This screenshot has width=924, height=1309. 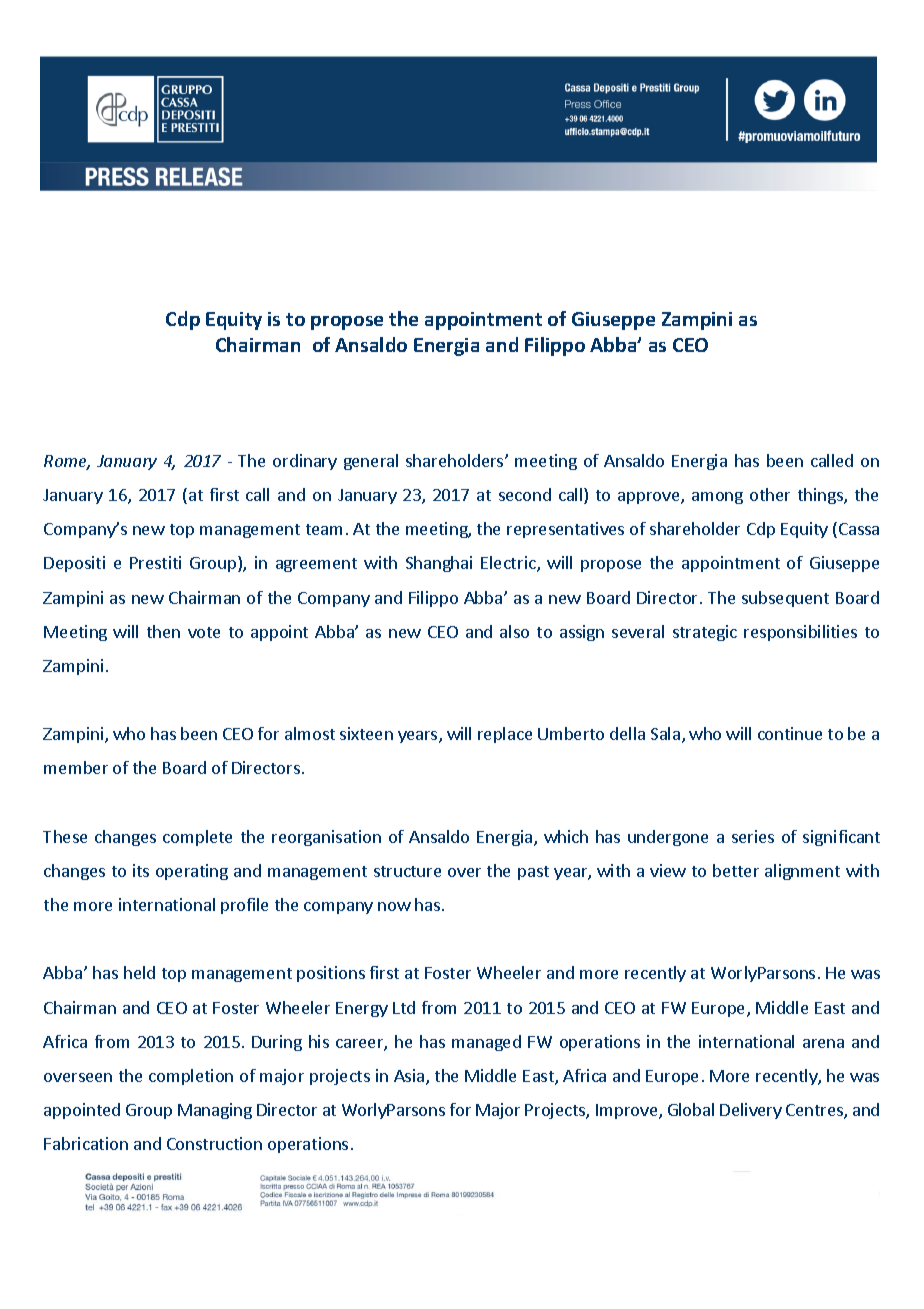 I want to click on profile, so click(x=244, y=906).
